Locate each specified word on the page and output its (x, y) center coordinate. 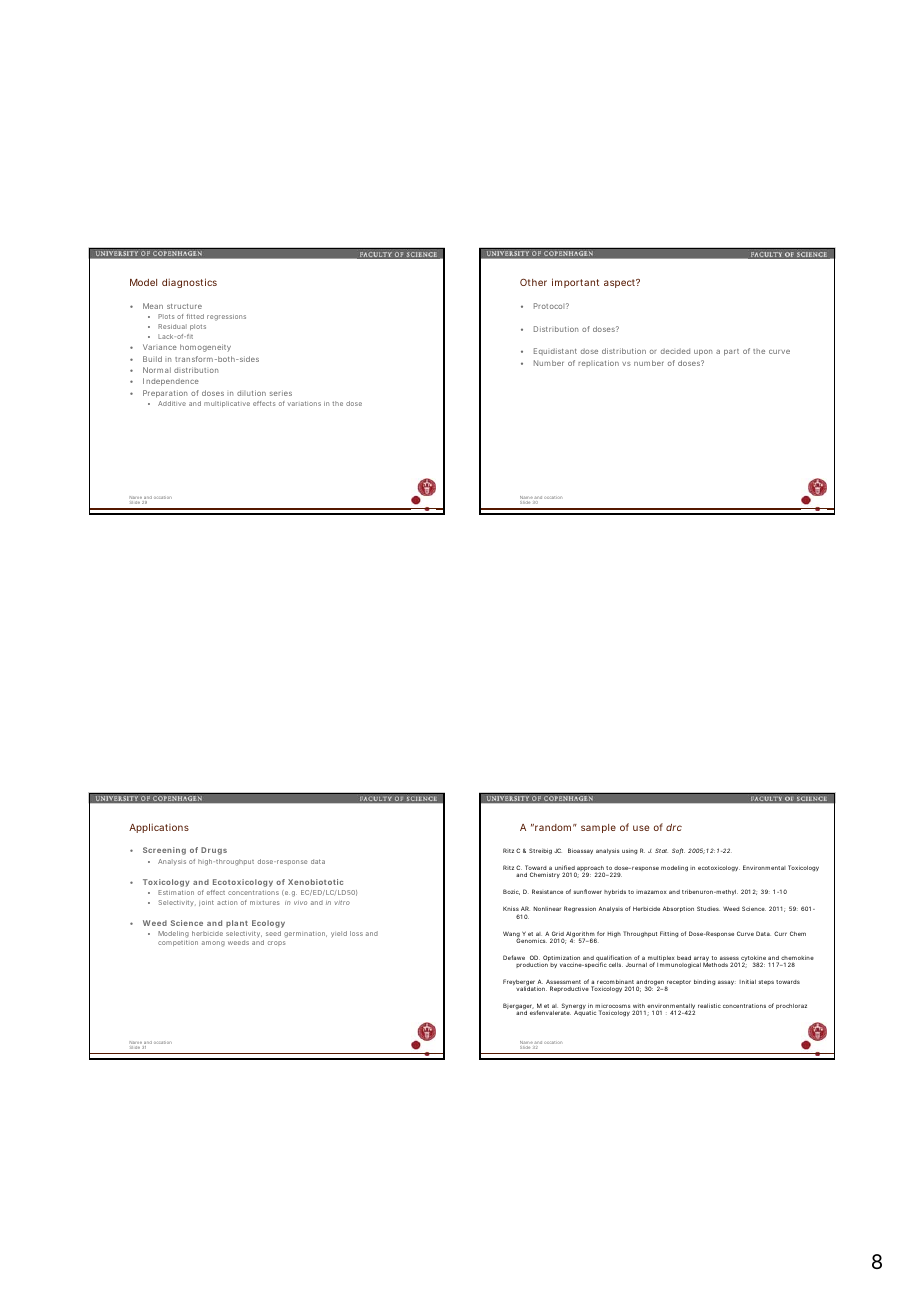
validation (531, 988)
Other (533, 282)
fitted (195, 316)
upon (703, 353)
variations (304, 403)
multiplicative (227, 404)
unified (565, 869)
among (213, 944)
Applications (159, 828)
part (731, 352)
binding (705, 983)
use (641, 828)
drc (674, 827)
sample (598, 828)
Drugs (214, 851)
